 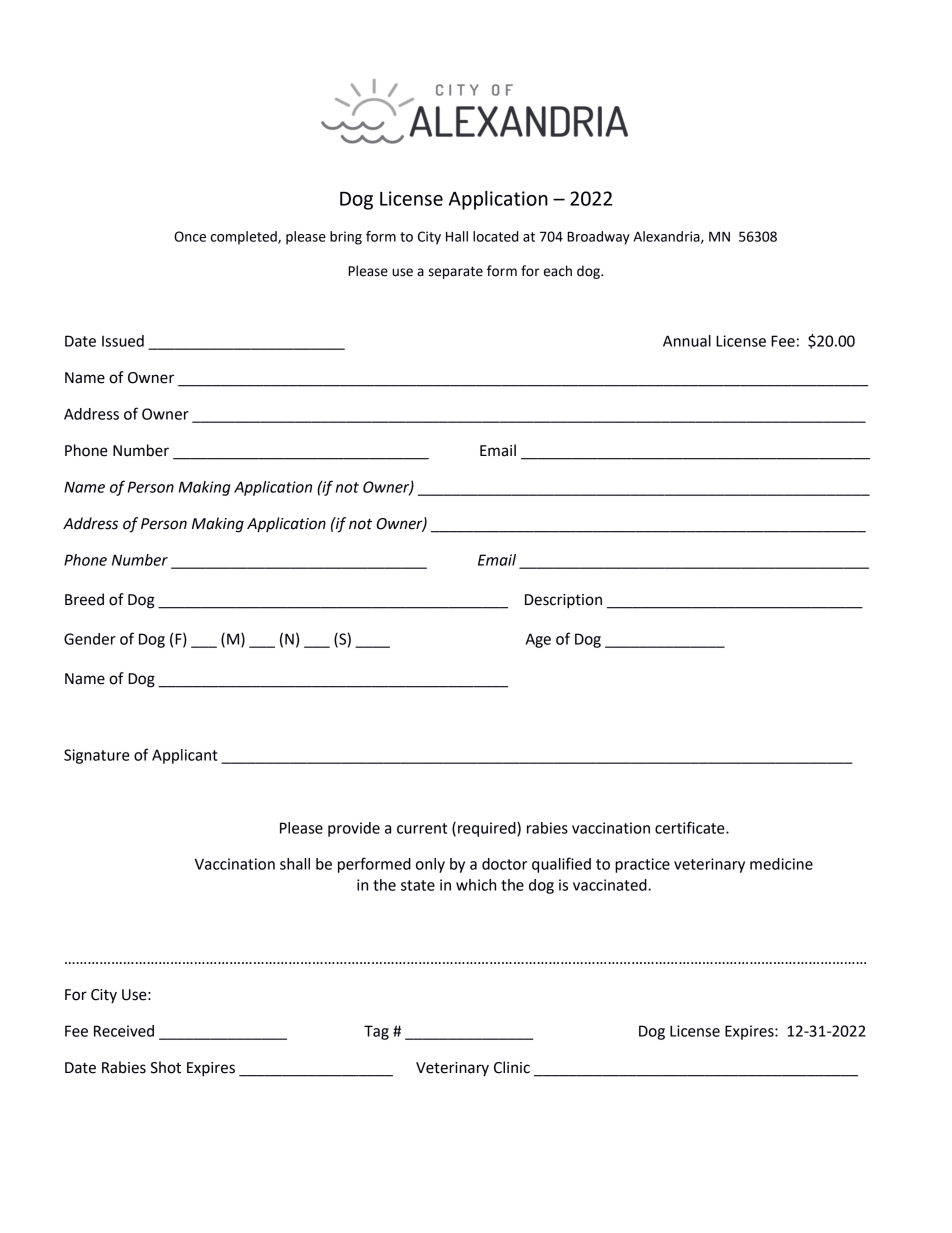 What do you see at coordinates (90, 639) in the screenshot?
I see `Gender` at bounding box center [90, 639].
